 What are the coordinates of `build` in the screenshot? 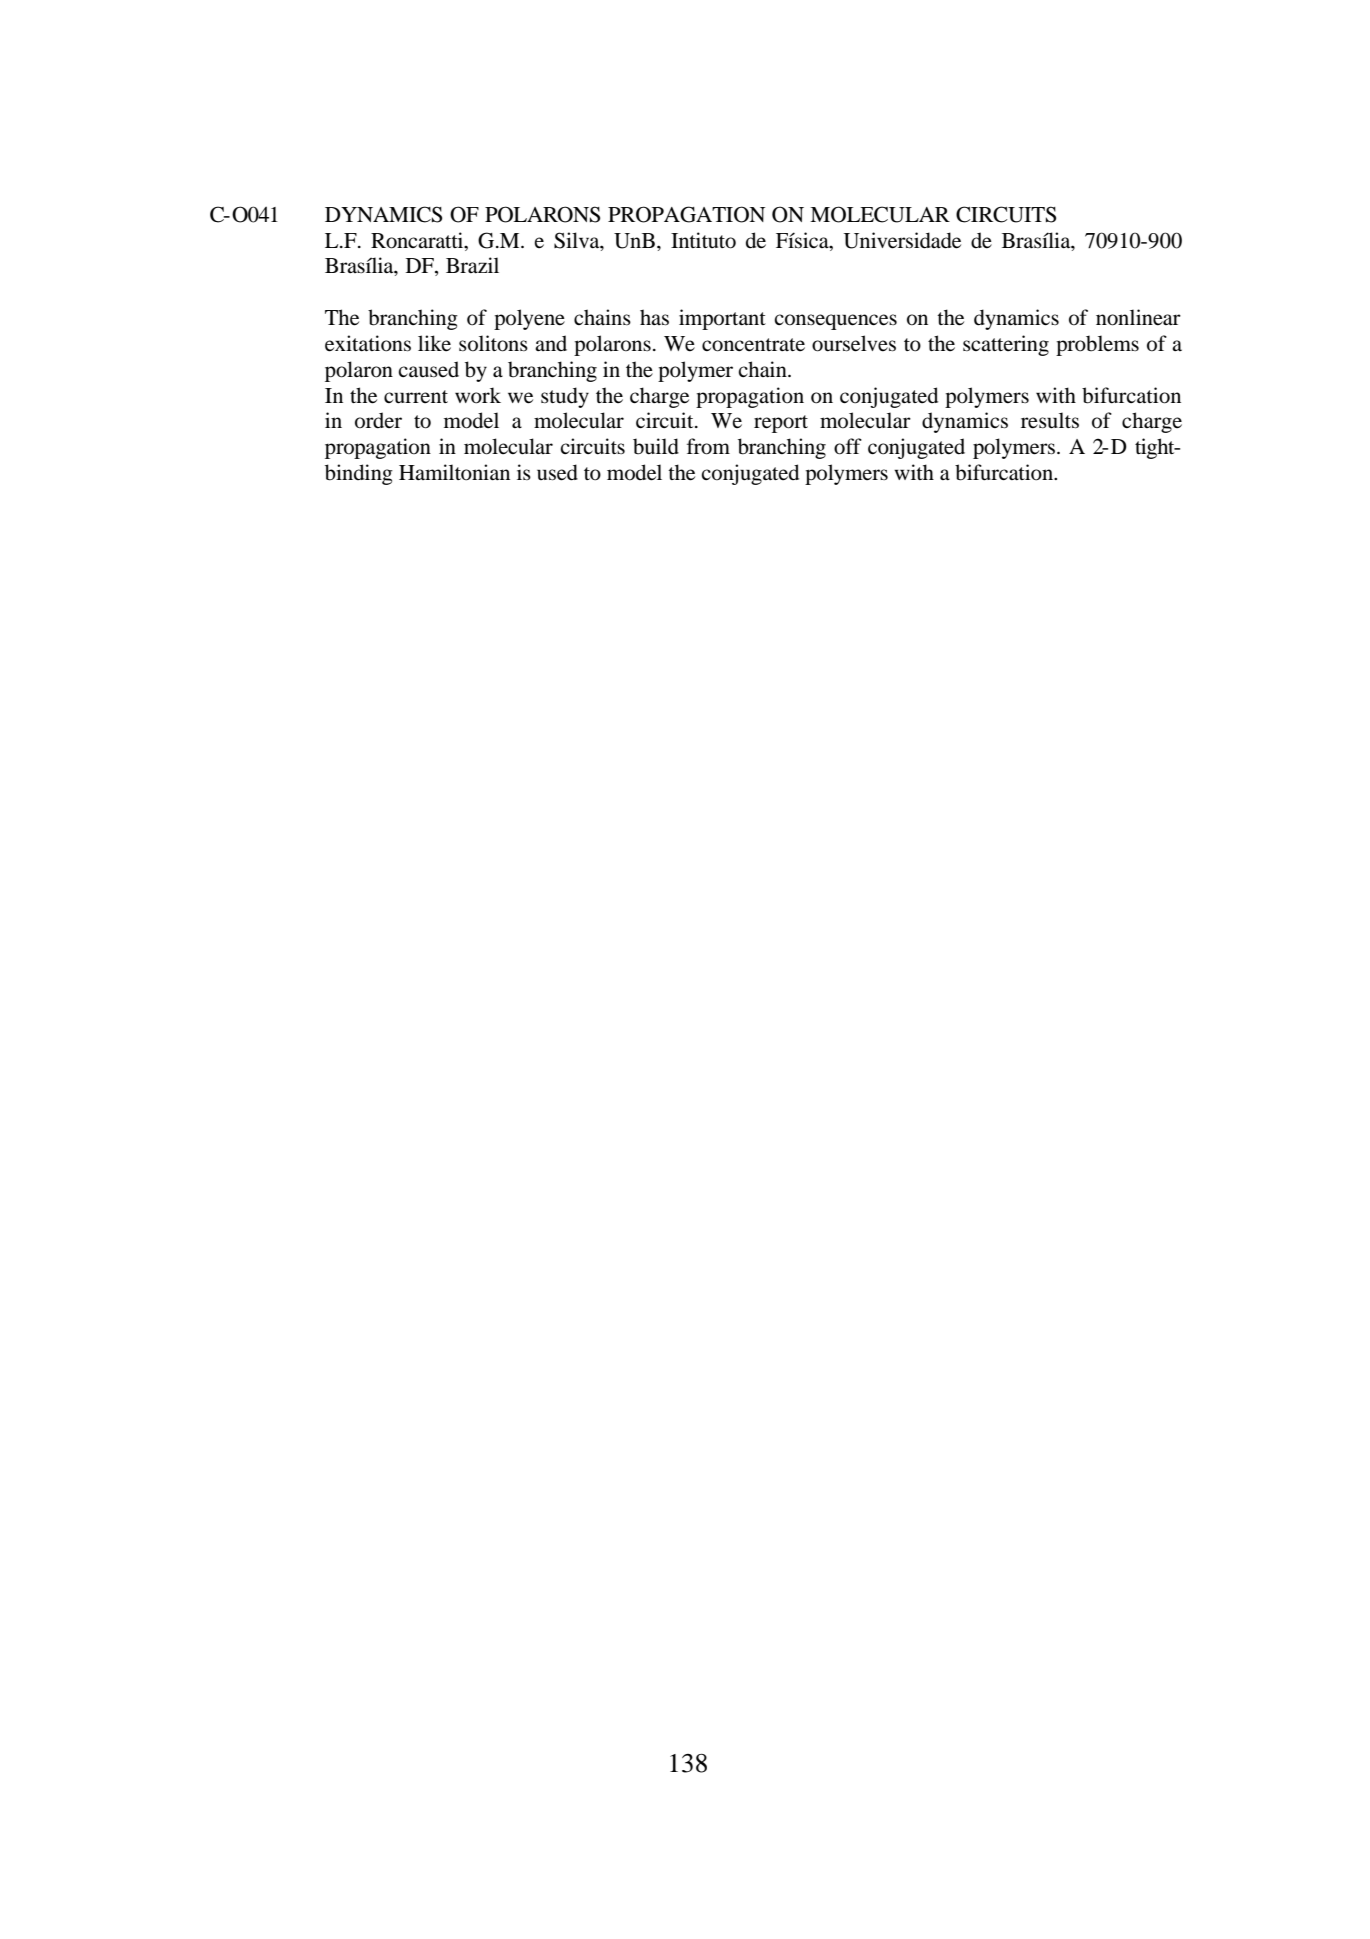 It's located at (656, 446).
